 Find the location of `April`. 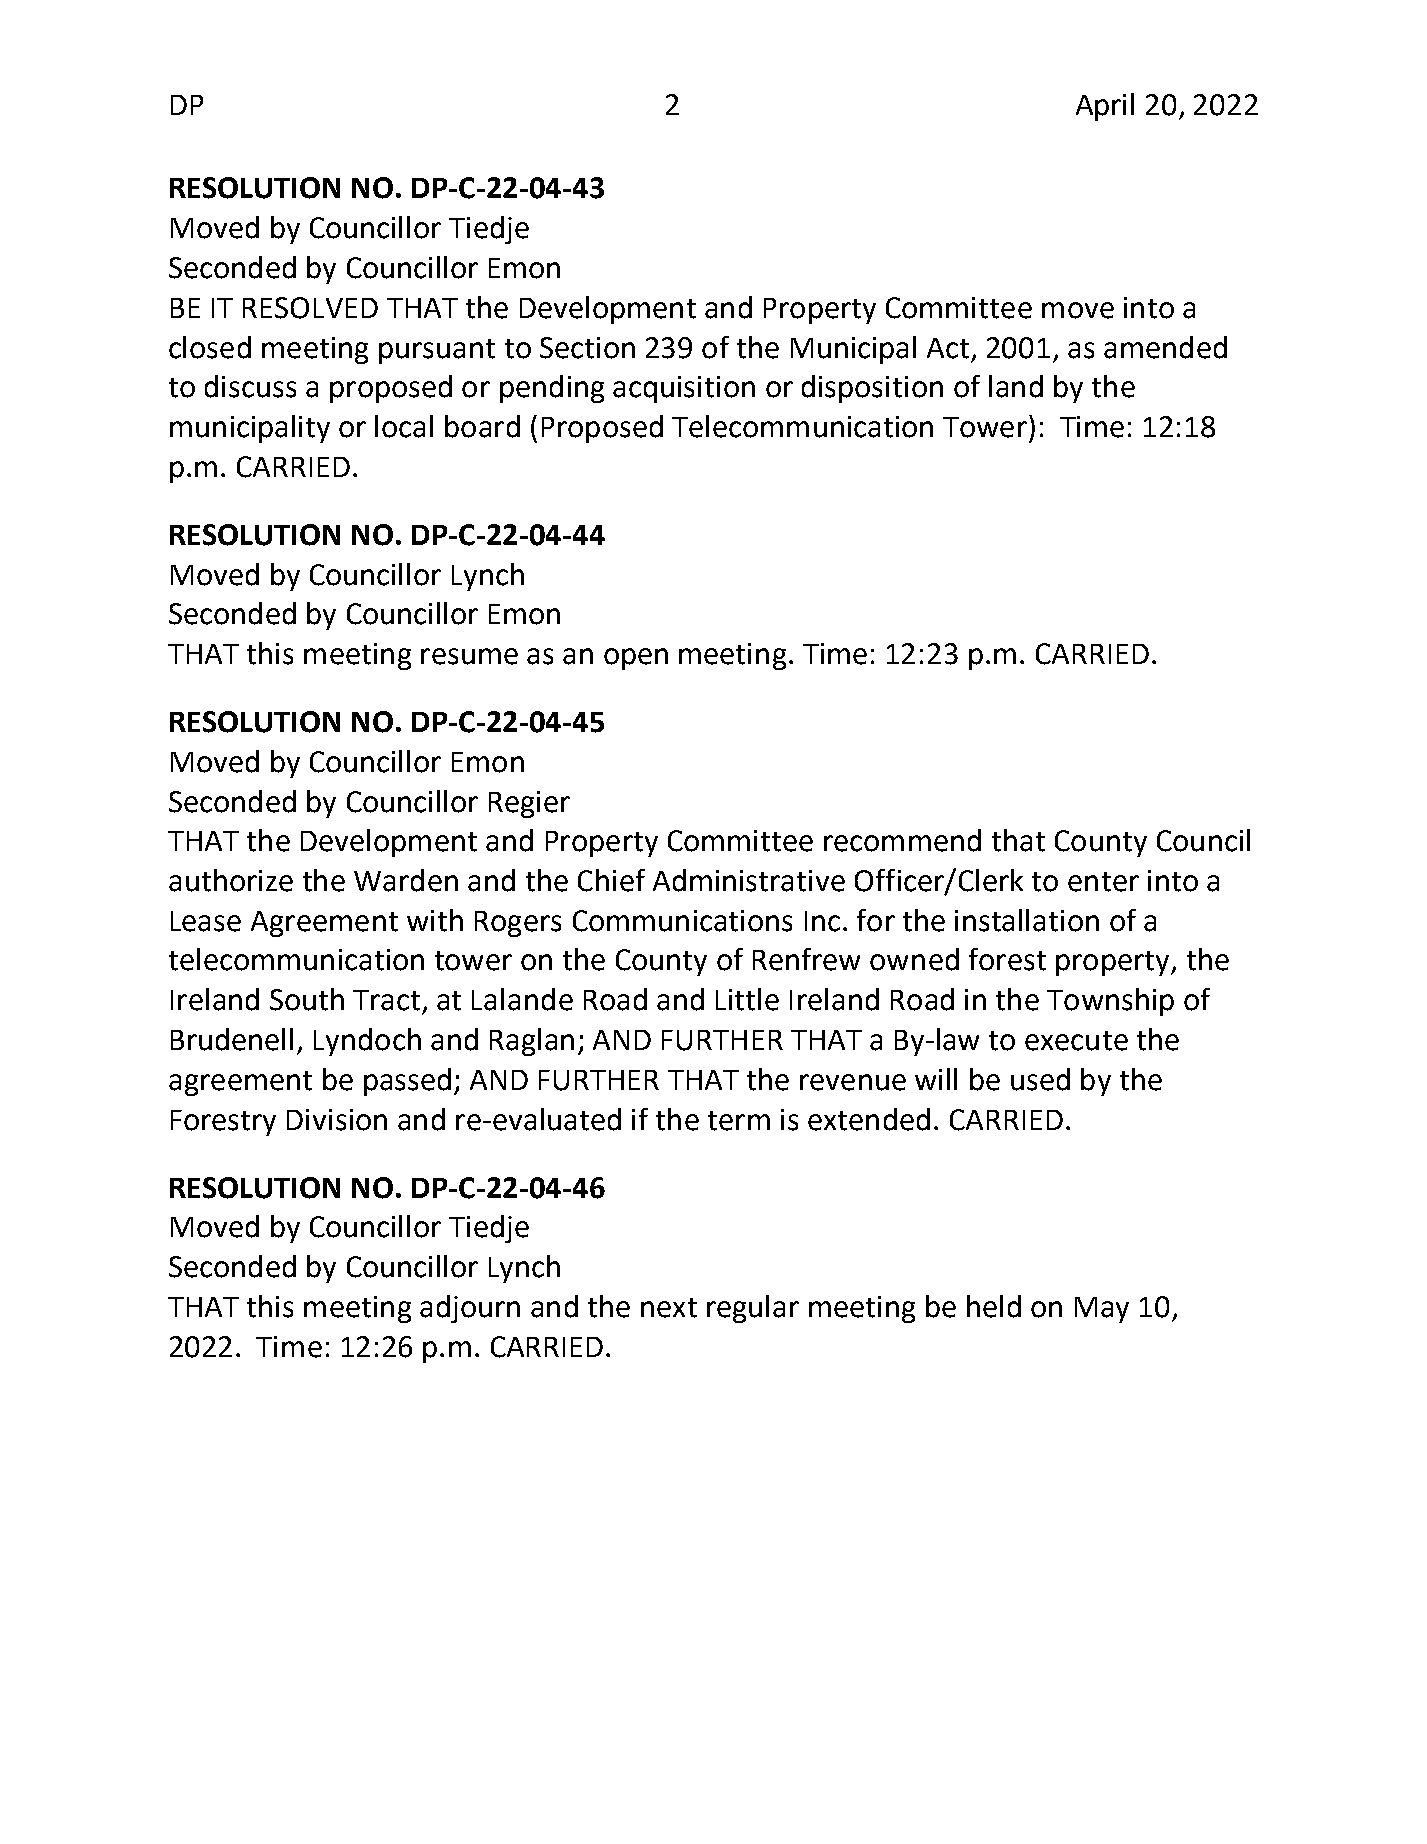

April is located at coordinates (1105, 107).
